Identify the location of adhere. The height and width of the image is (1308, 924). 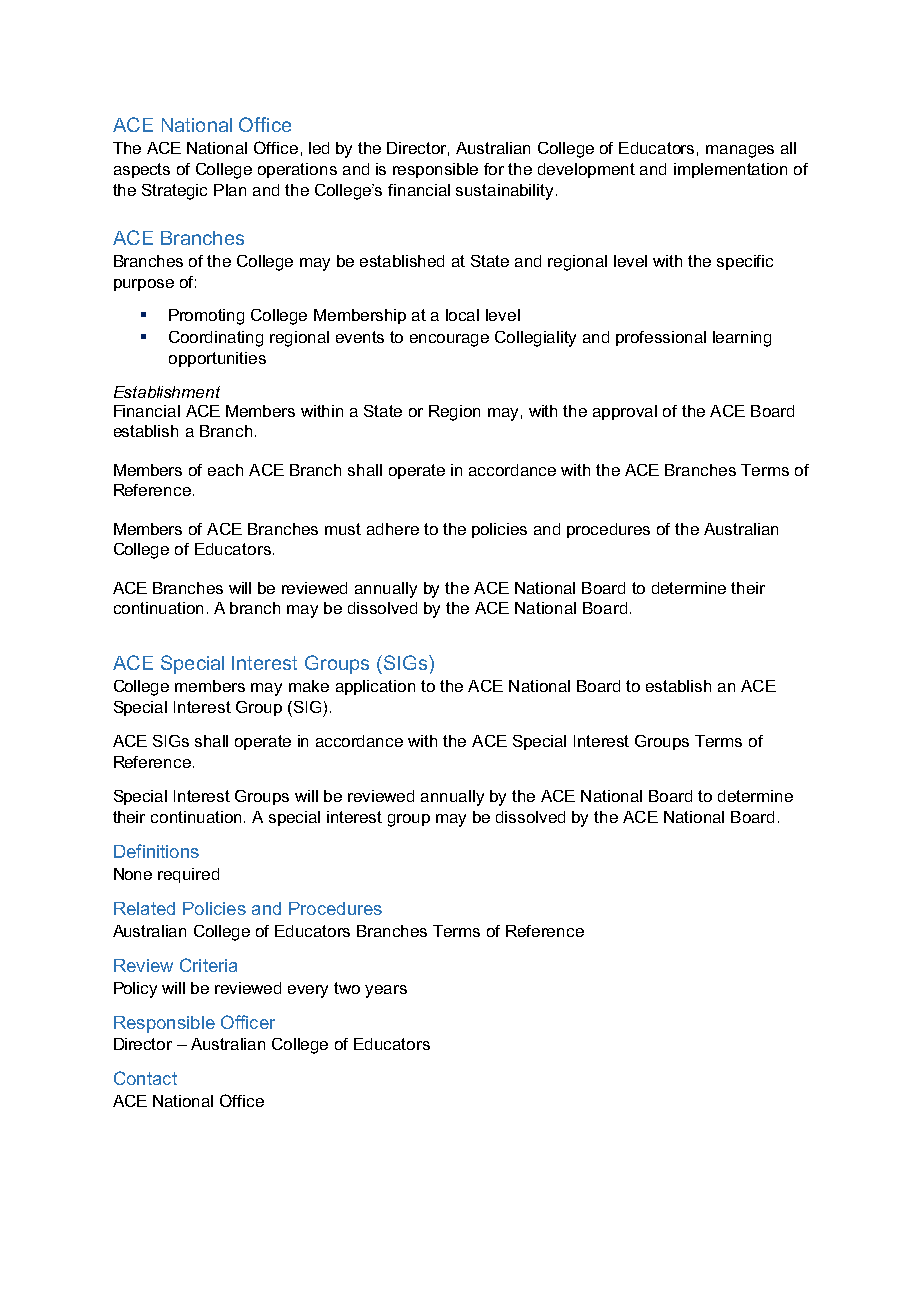
(393, 529).
